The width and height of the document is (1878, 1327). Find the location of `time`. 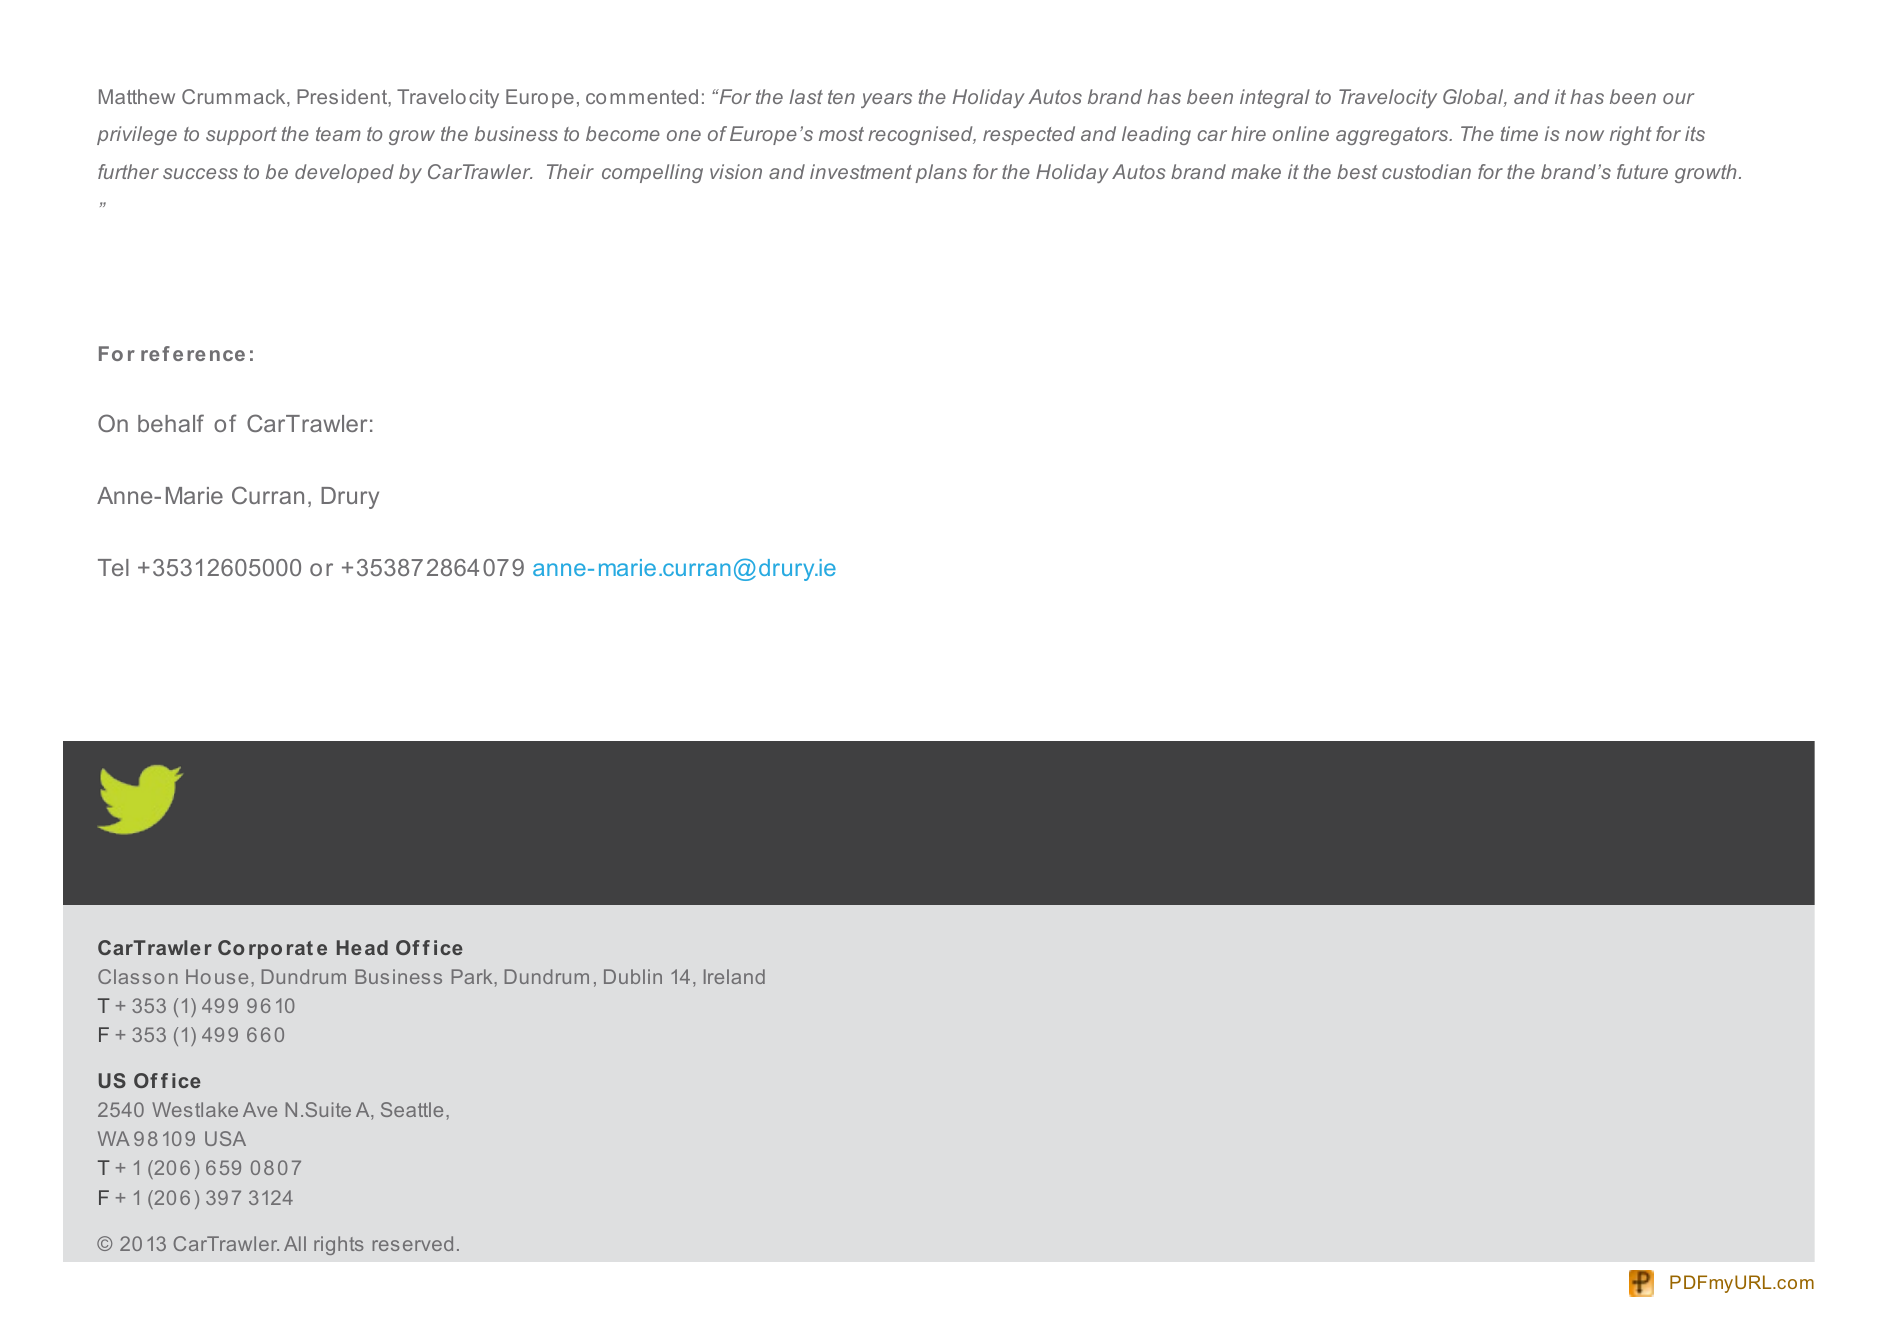

time is located at coordinates (1519, 133).
